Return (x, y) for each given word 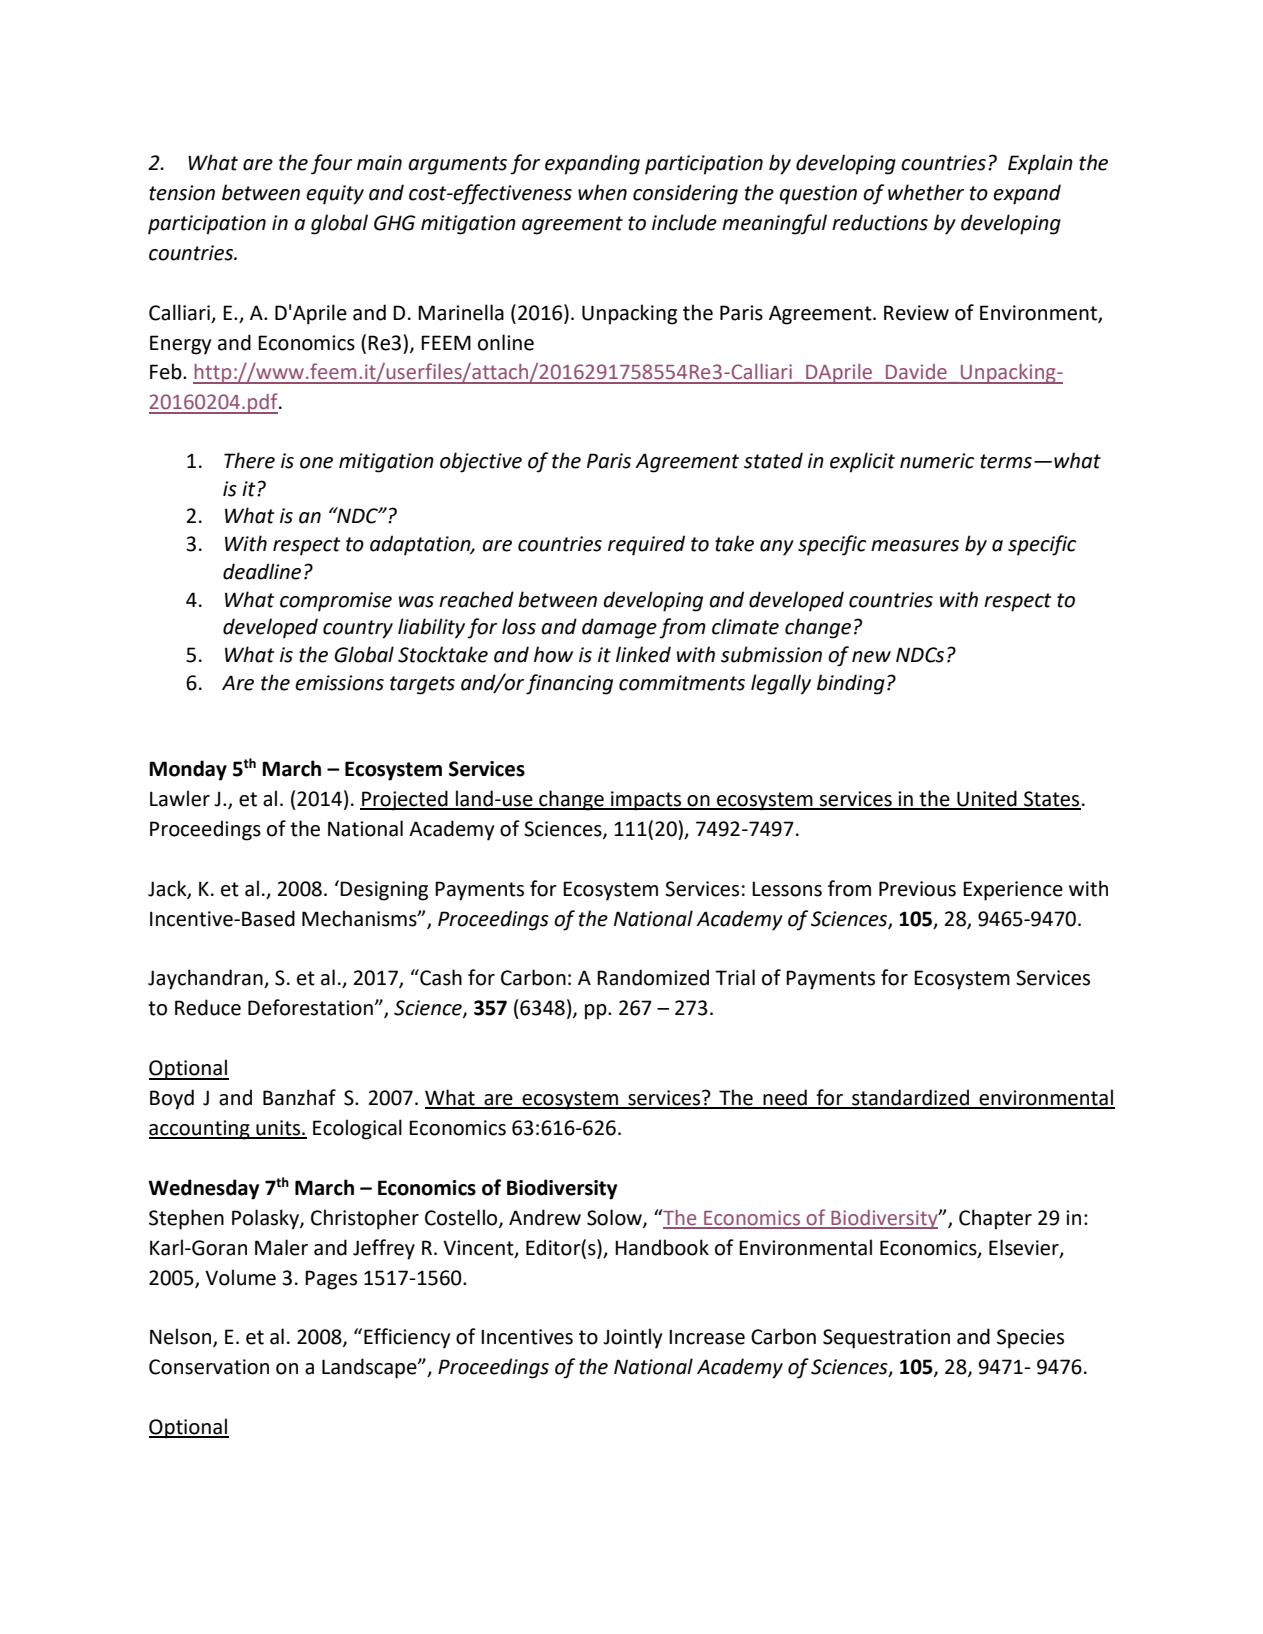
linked (643, 654)
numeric (937, 461)
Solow (615, 1218)
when (602, 192)
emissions (339, 683)
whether (926, 192)
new (871, 657)
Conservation (209, 1367)
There (249, 460)
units (278, 1129)
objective (481, 462)
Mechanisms (360, 918)
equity (335, 195)
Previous (917, 889)
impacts (646, 801)
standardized (910, 1098)
